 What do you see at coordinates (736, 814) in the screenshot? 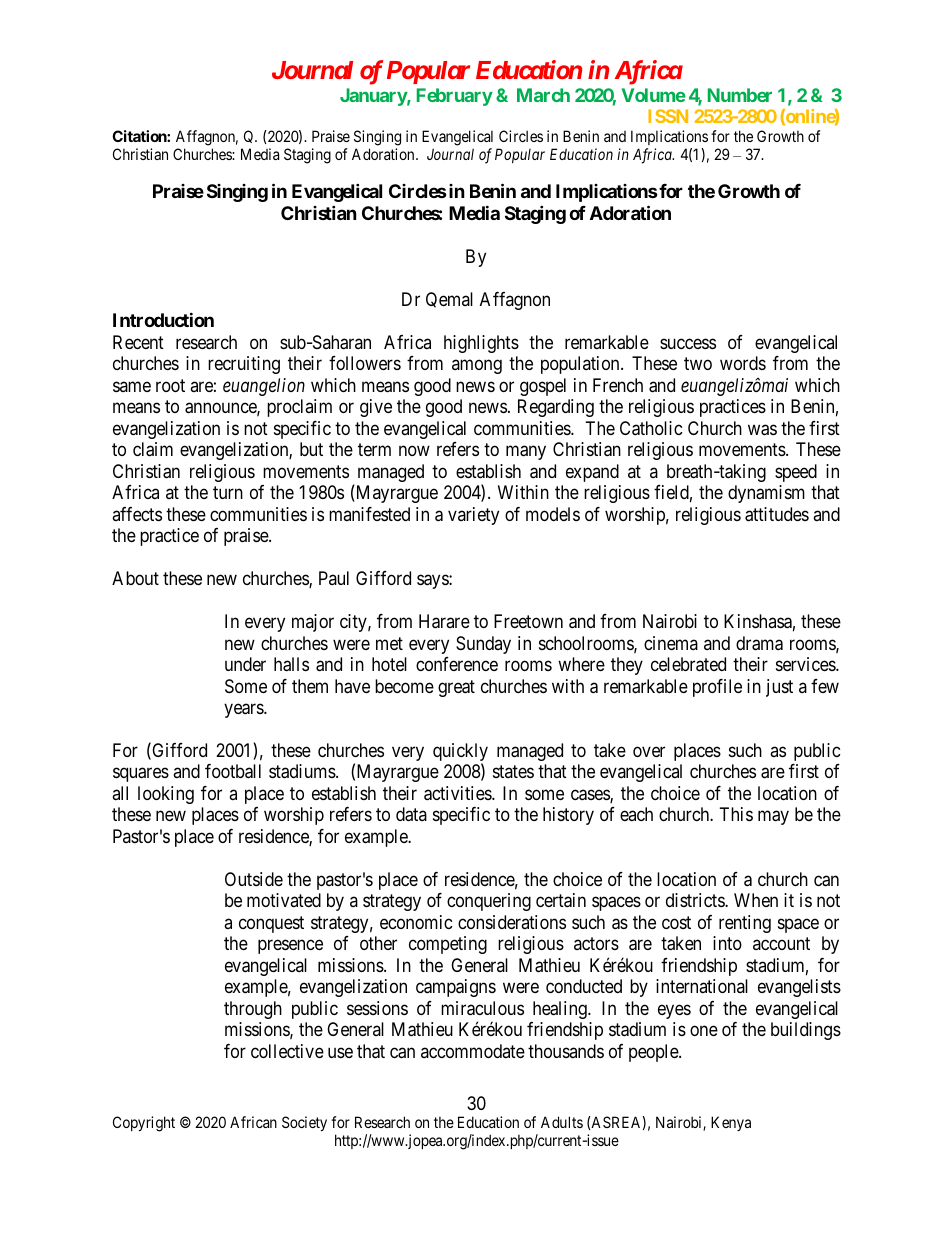
I see `This` at bounding box center [736, 814].
